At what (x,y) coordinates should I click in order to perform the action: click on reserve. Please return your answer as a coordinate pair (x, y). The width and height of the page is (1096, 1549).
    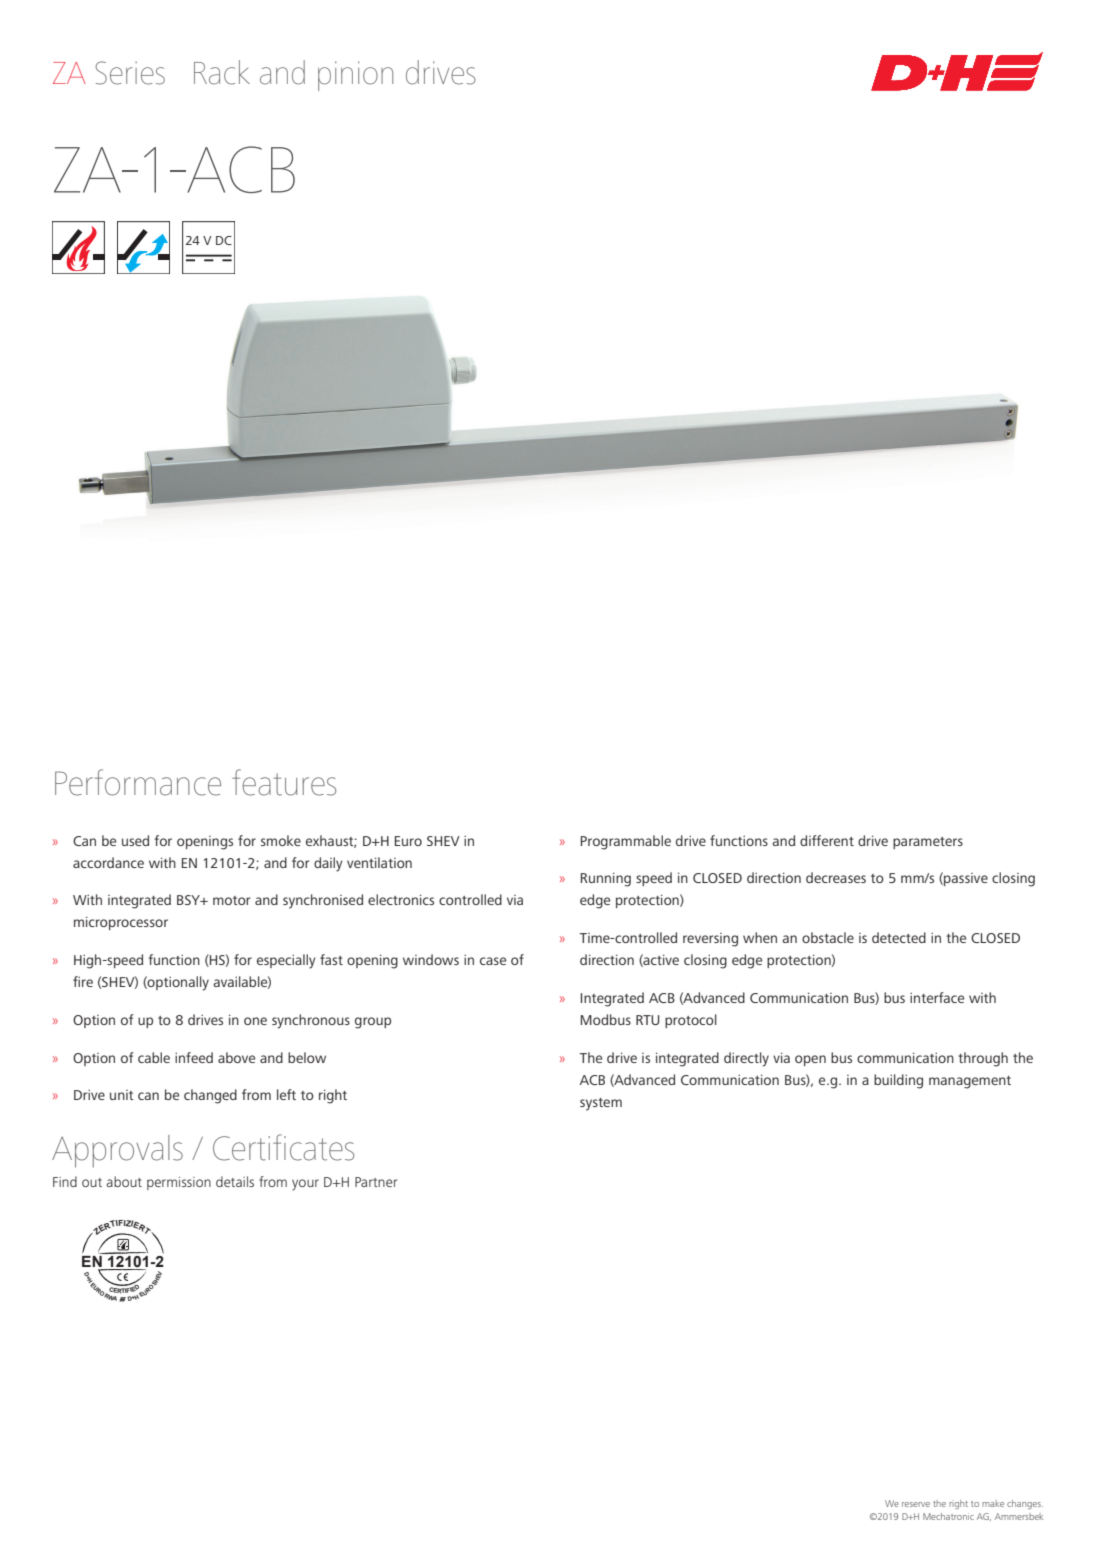
    Looking at the image, I should click on (916, 1504).
